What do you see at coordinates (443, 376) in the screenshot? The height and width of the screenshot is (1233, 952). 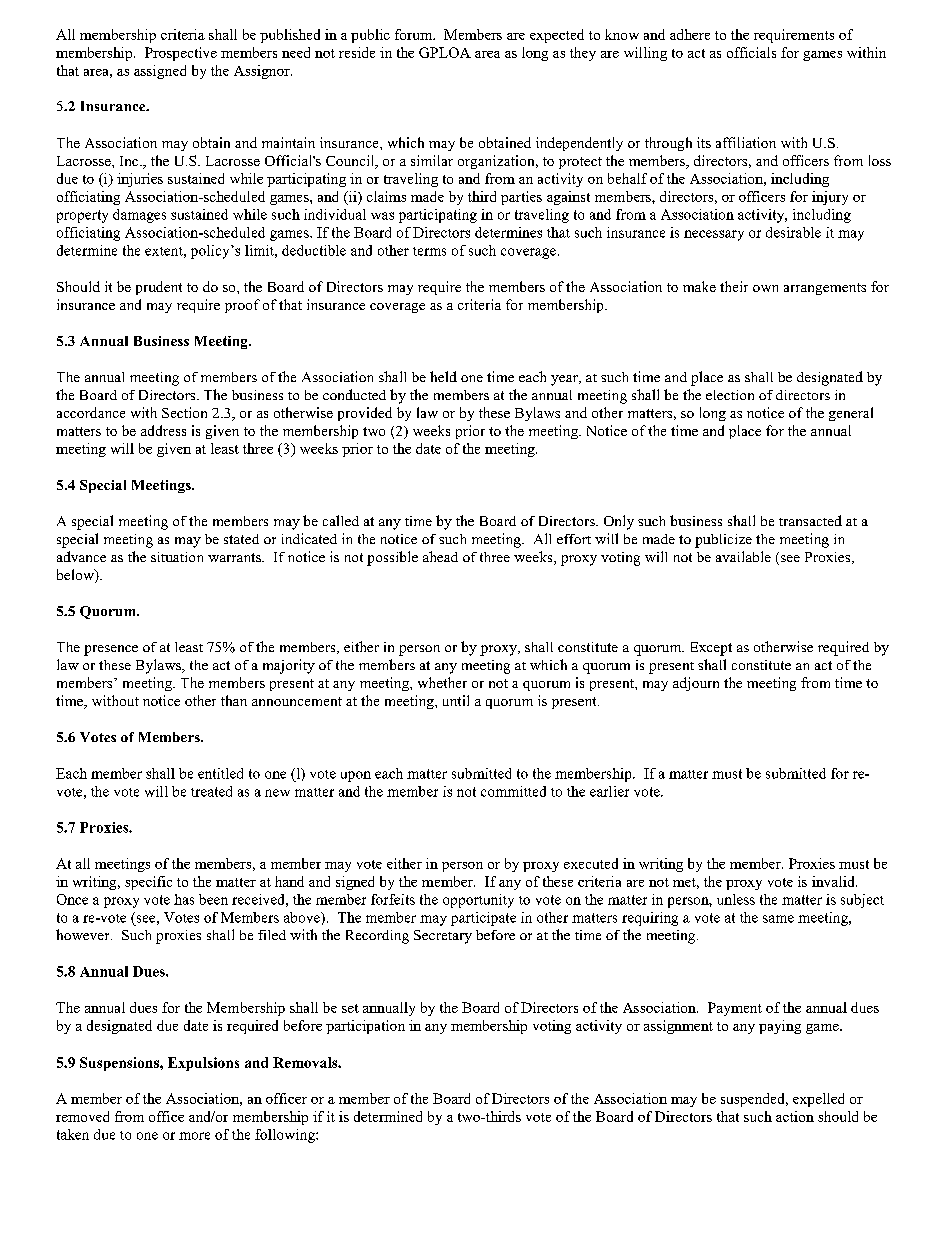 I see `held` at bounding box center [443, 376].
